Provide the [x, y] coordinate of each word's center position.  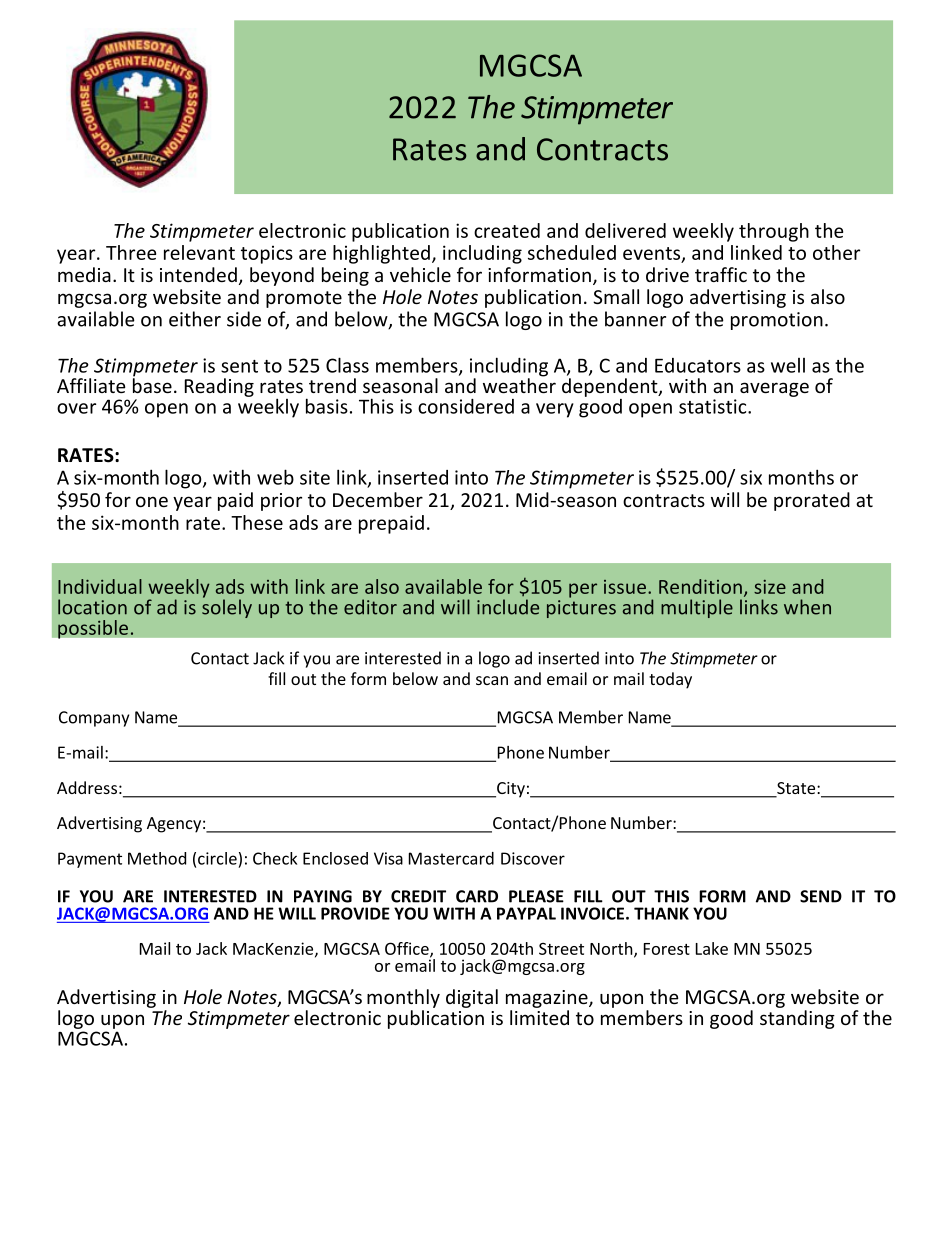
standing [797, 1019]
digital [472, 998]
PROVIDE [355, 913]
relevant [199, 252]
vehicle [420, 274]
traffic [721, 274]
